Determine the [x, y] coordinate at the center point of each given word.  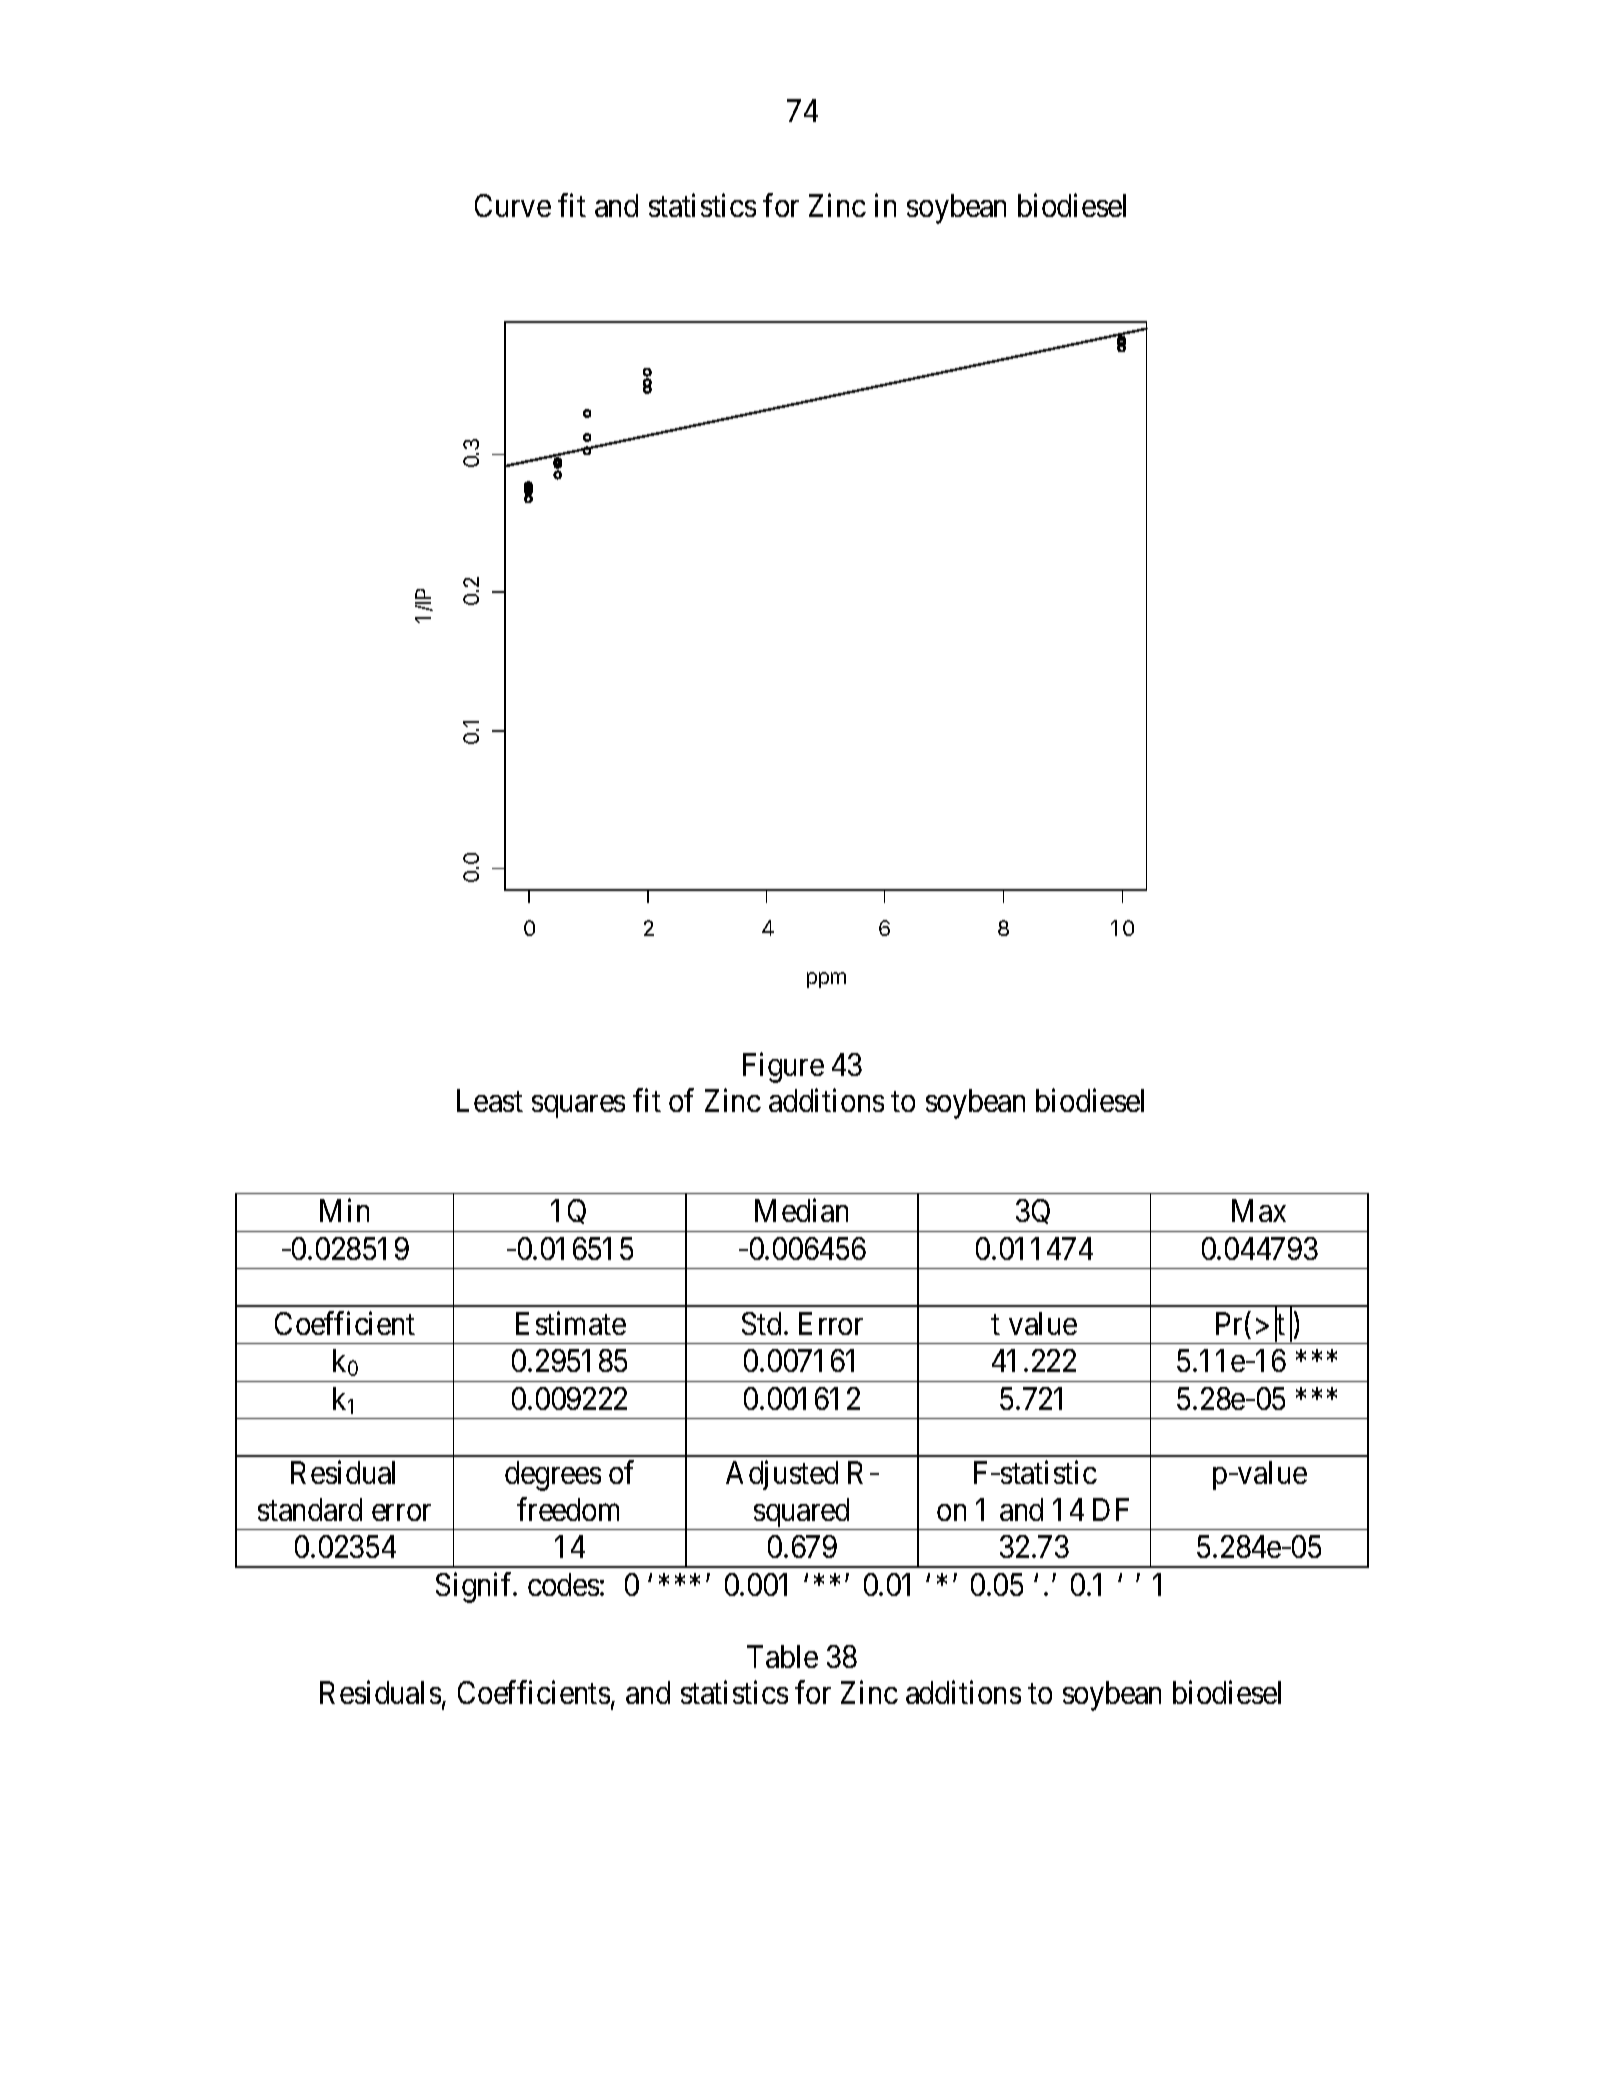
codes [563, 1584]
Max [1259, 1210]
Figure [783, 1068]
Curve [513, 205]
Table [782, 1656]
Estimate [571, 1323]
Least [490, 1101]
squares [578, 1107]
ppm [826, 980]
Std [761, 1323]
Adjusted [782, 1475]
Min [344, 1210]
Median [801, 1210]
